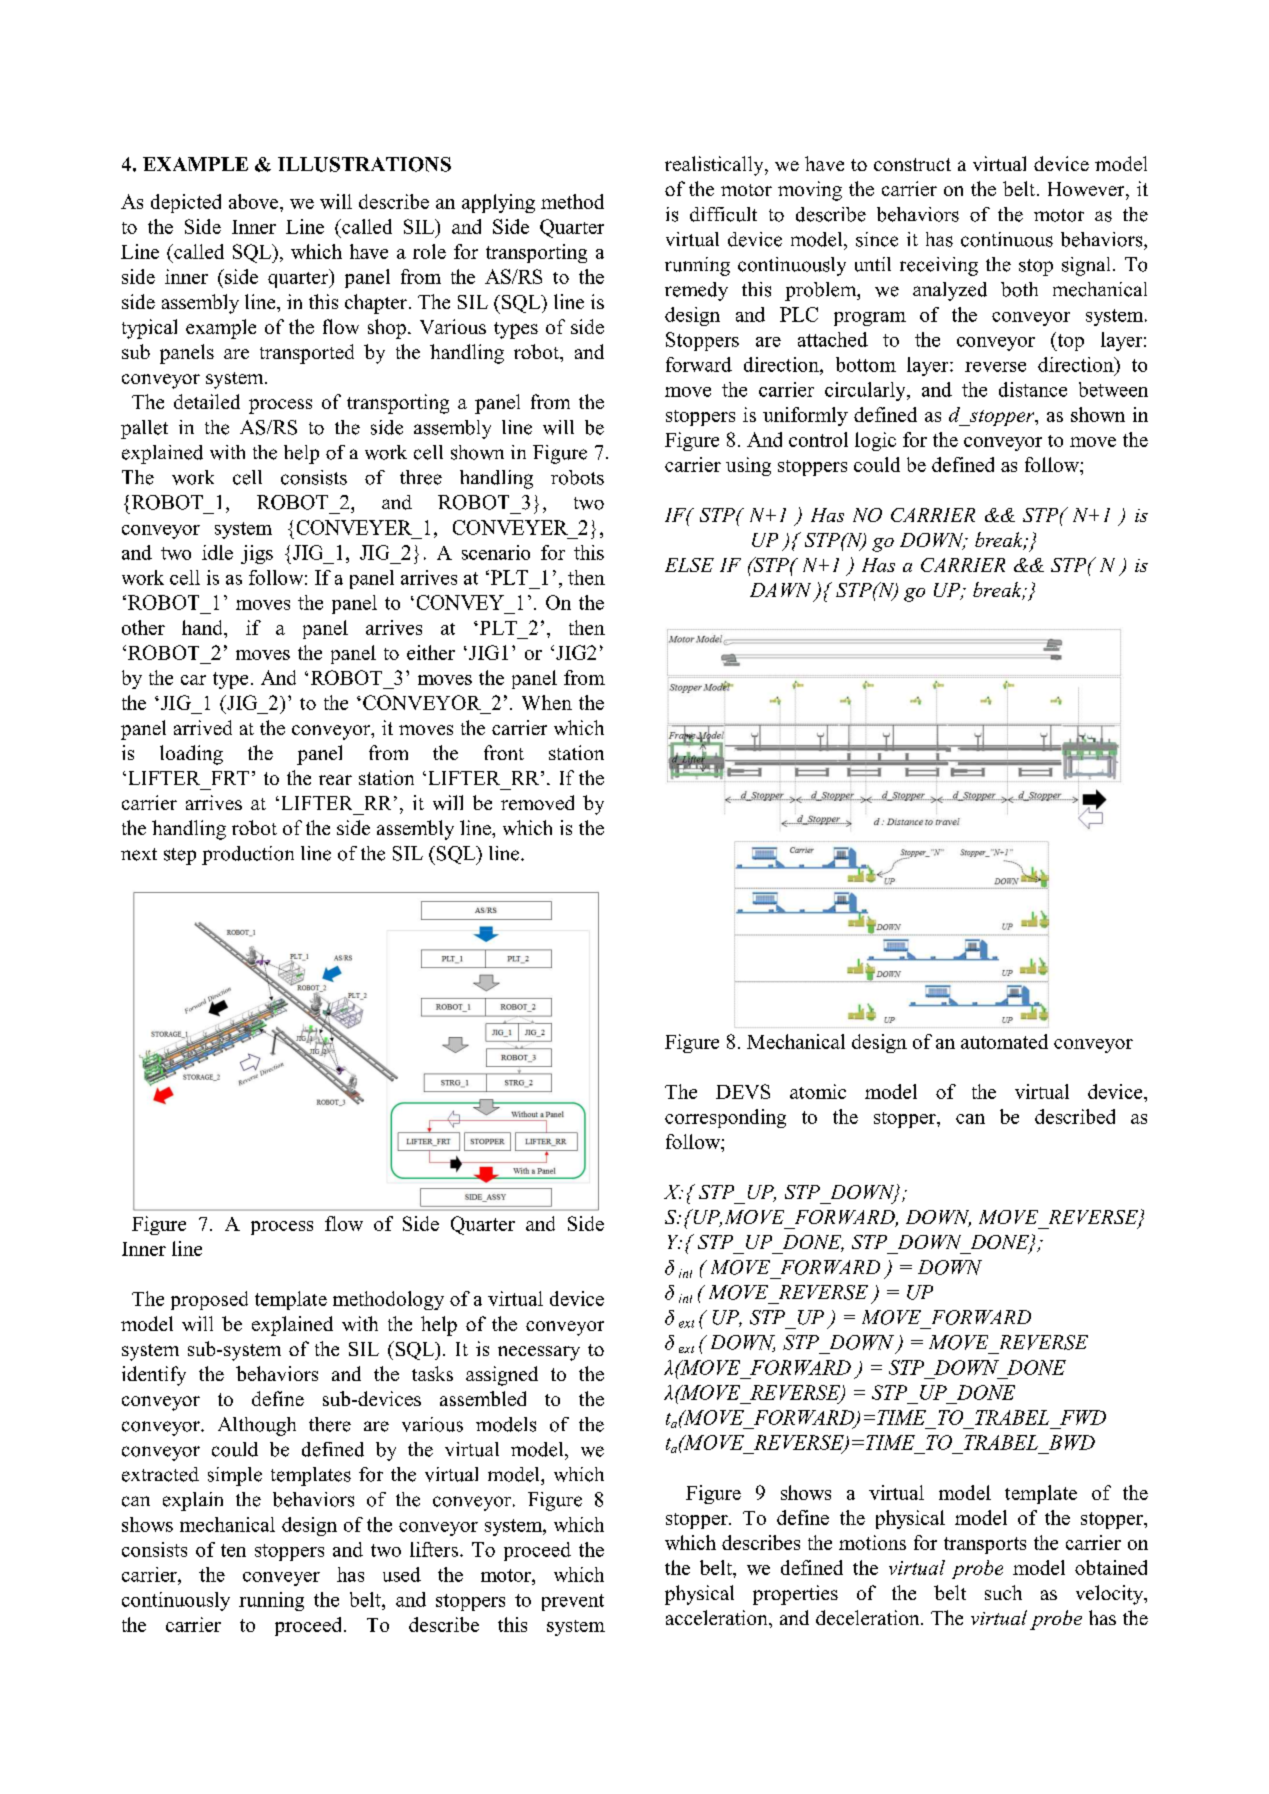  Describe the element at coordinates (233, 1550) in the screenshot. I see `ten` at that location.
